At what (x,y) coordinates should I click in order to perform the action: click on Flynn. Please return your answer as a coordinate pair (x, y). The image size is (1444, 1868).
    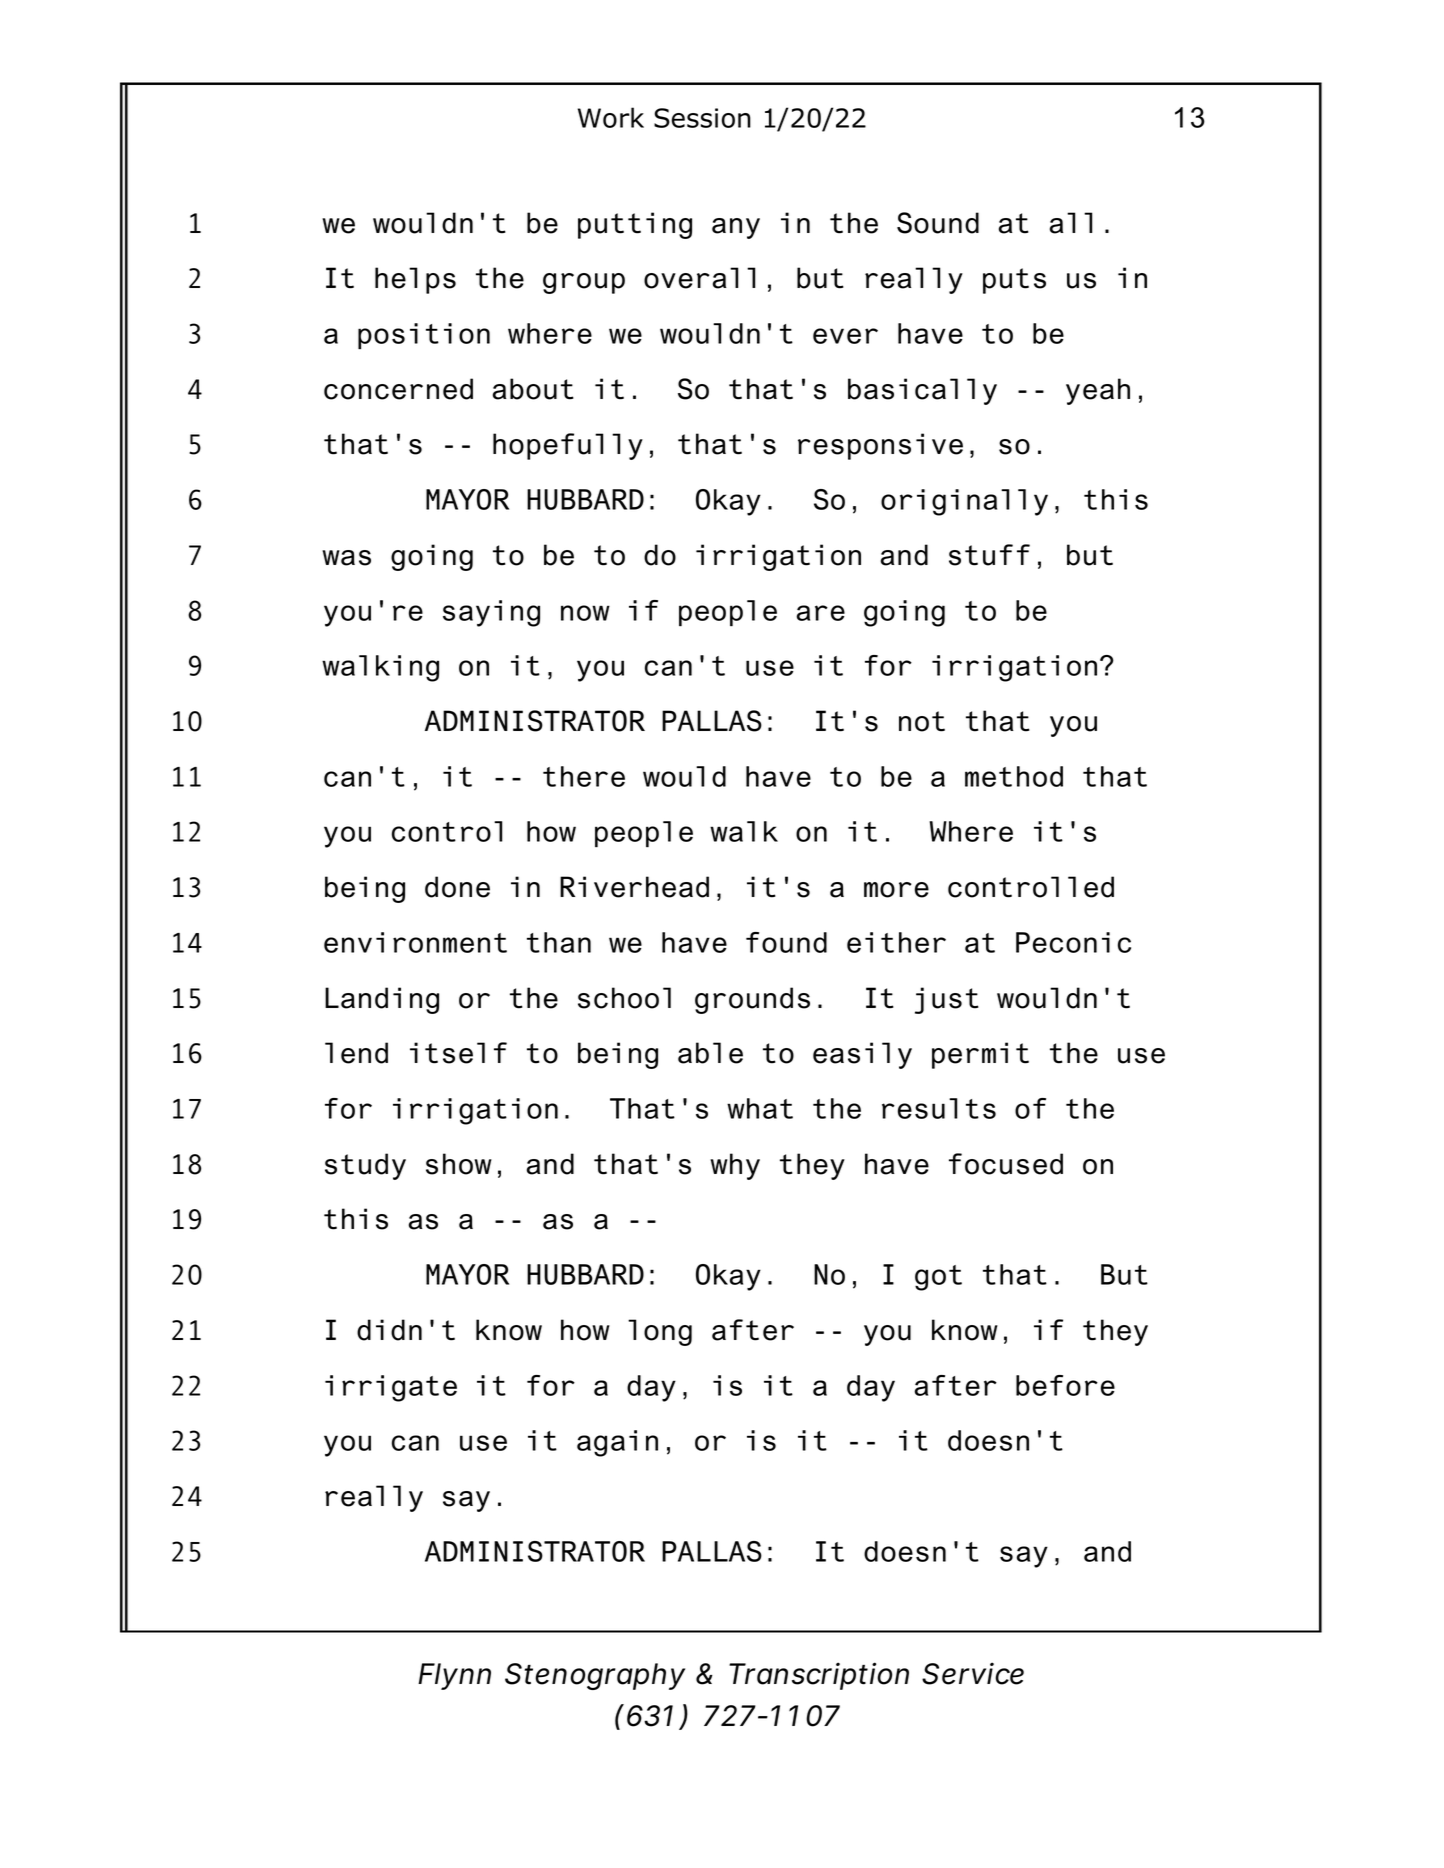
    Looking at the image, I should click on (454, 1676).
